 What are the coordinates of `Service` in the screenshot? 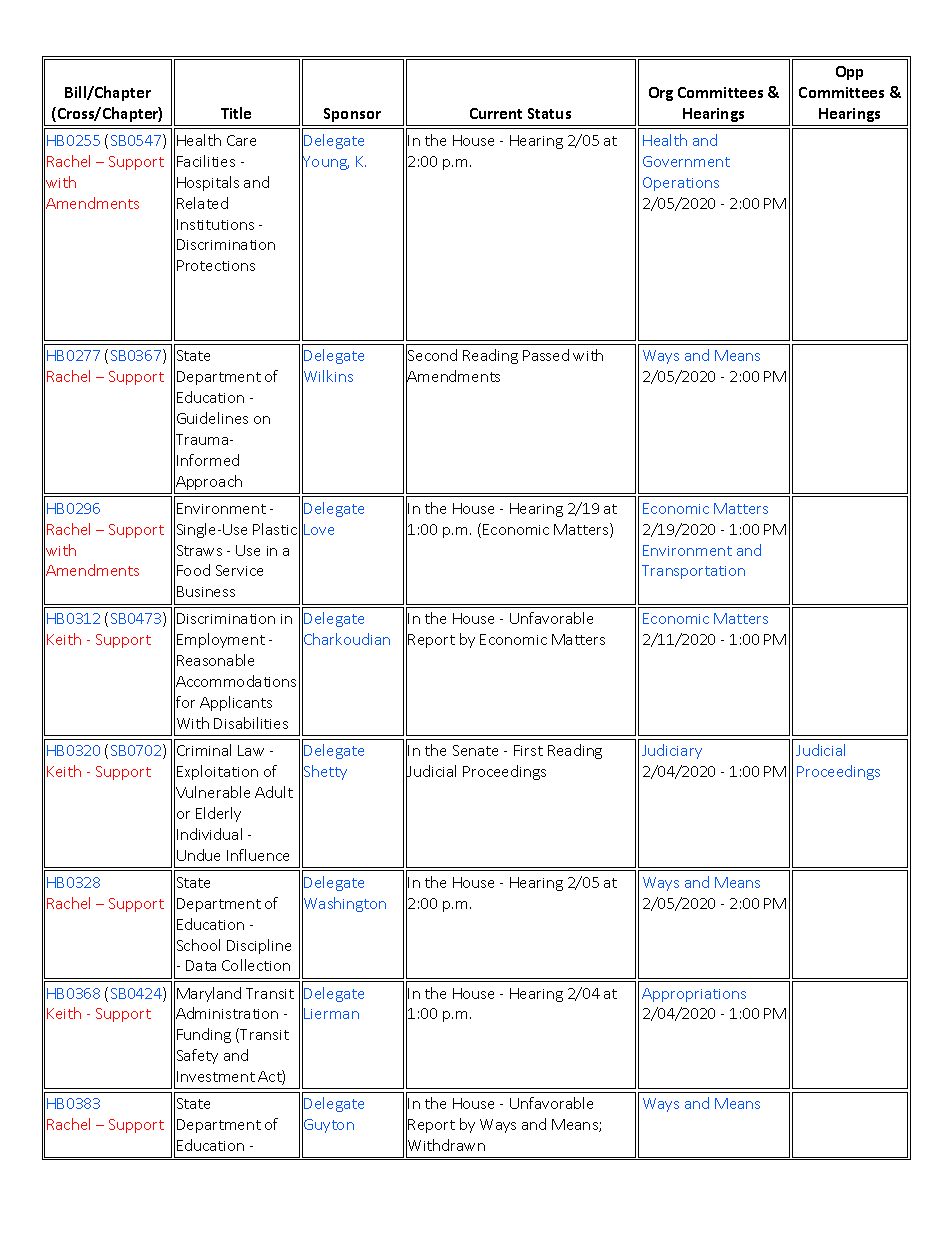 It's located at (239, 570).
